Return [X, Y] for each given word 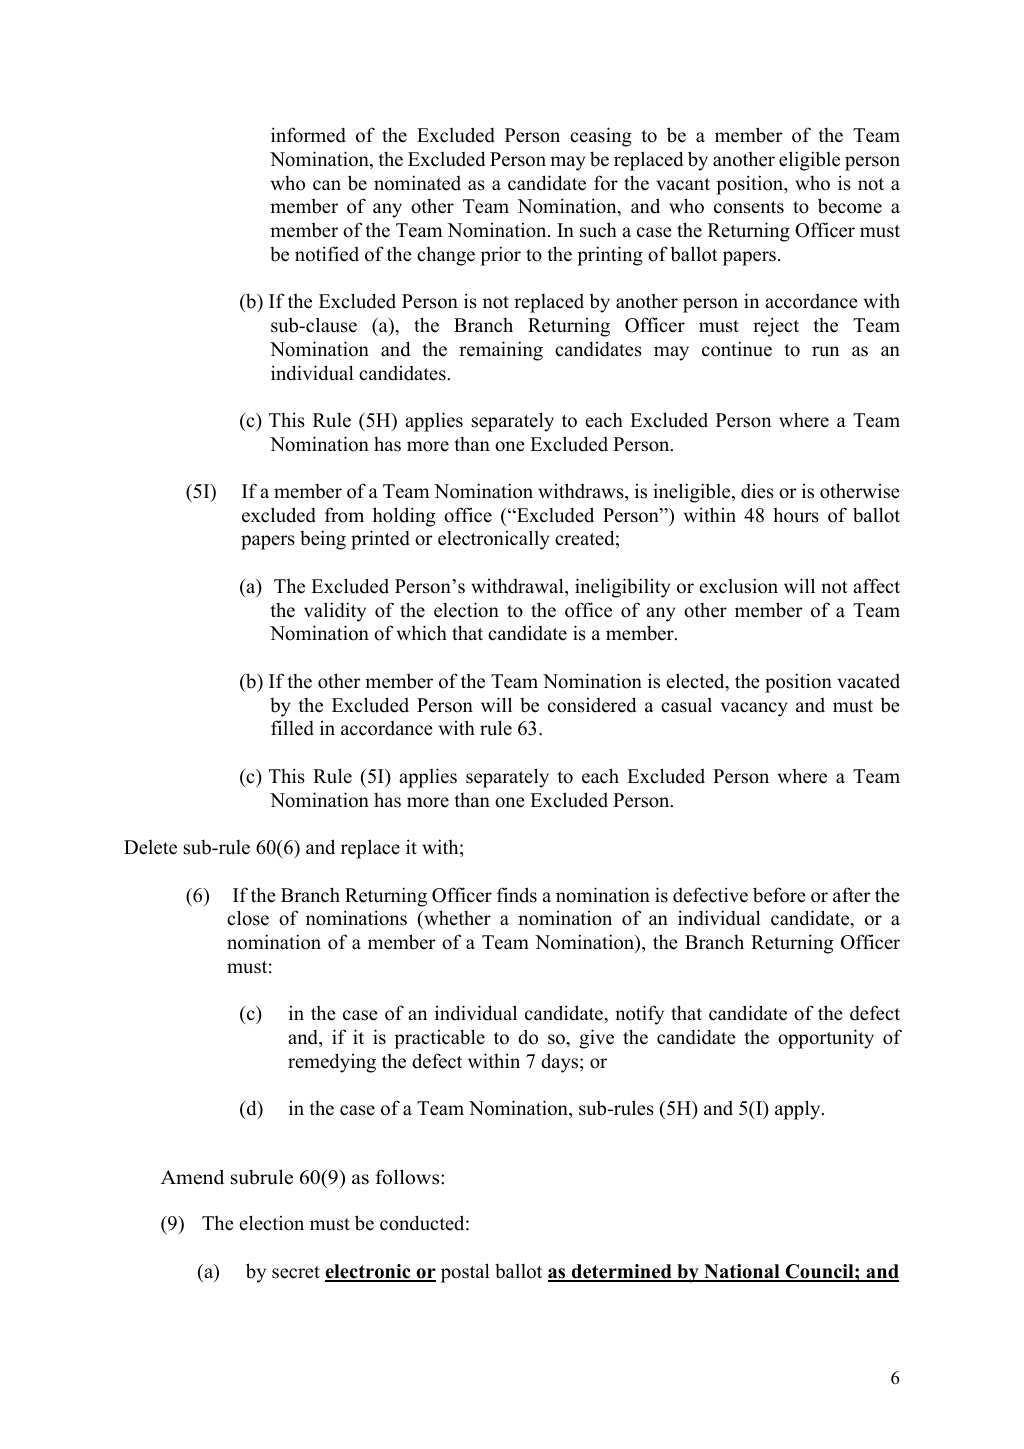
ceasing [601, 137]
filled [292, 728]
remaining [501, 351]
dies [757, 491]
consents [749, 207]
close [248, 918]
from [344, 515]
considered [592, 705]
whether [456, 918]
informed [308, 135]
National [742, 1272]
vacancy [754, 709]
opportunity [826, 1039]
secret [296, 1272]
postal [465, 1273]
